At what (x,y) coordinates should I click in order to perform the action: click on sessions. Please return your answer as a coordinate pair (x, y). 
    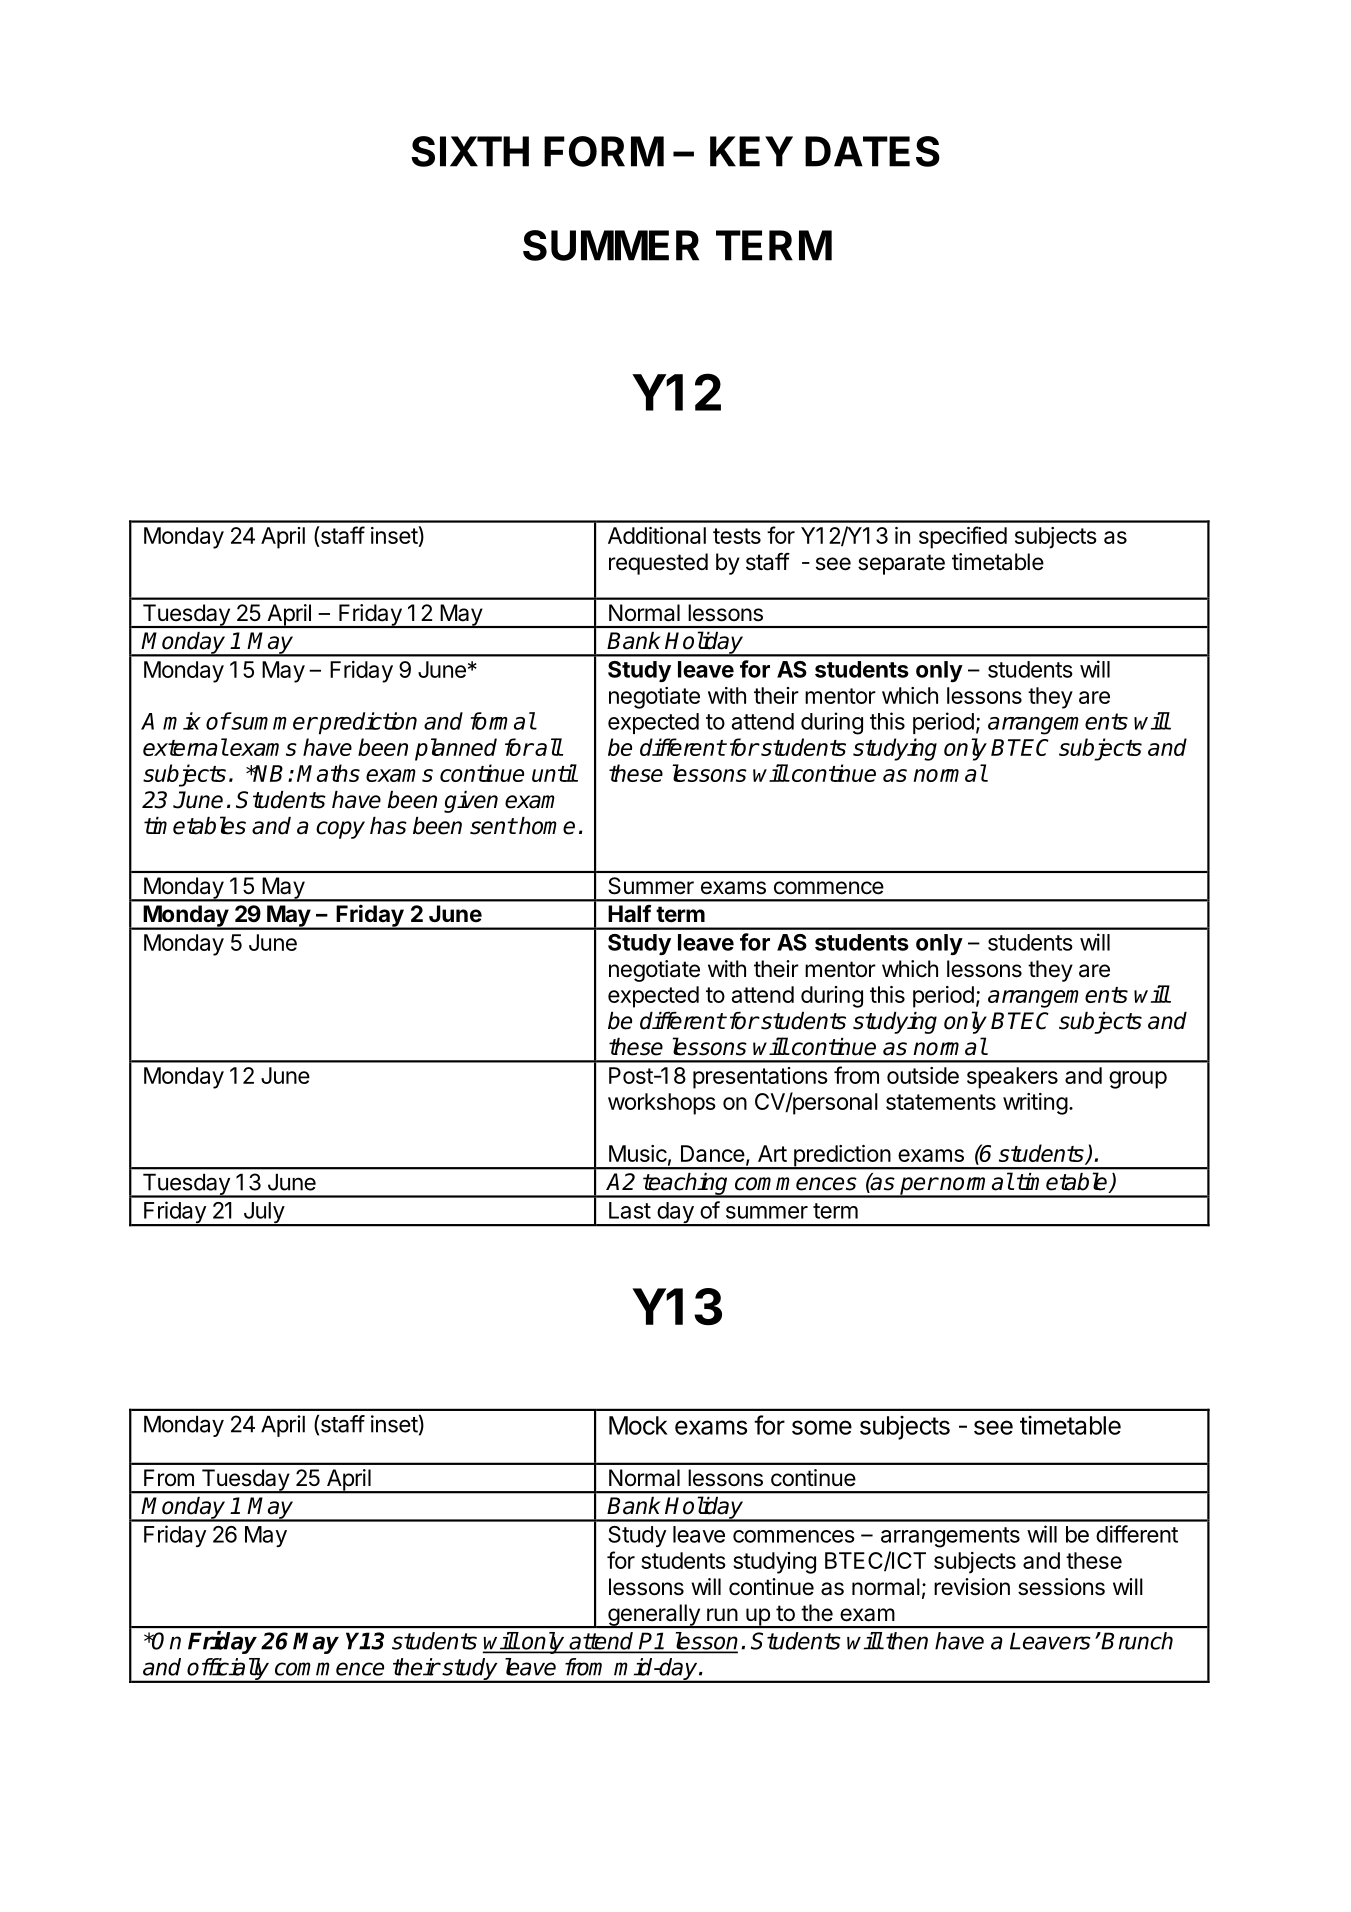
    Looking at the image, I should click on (1061, 1587).
